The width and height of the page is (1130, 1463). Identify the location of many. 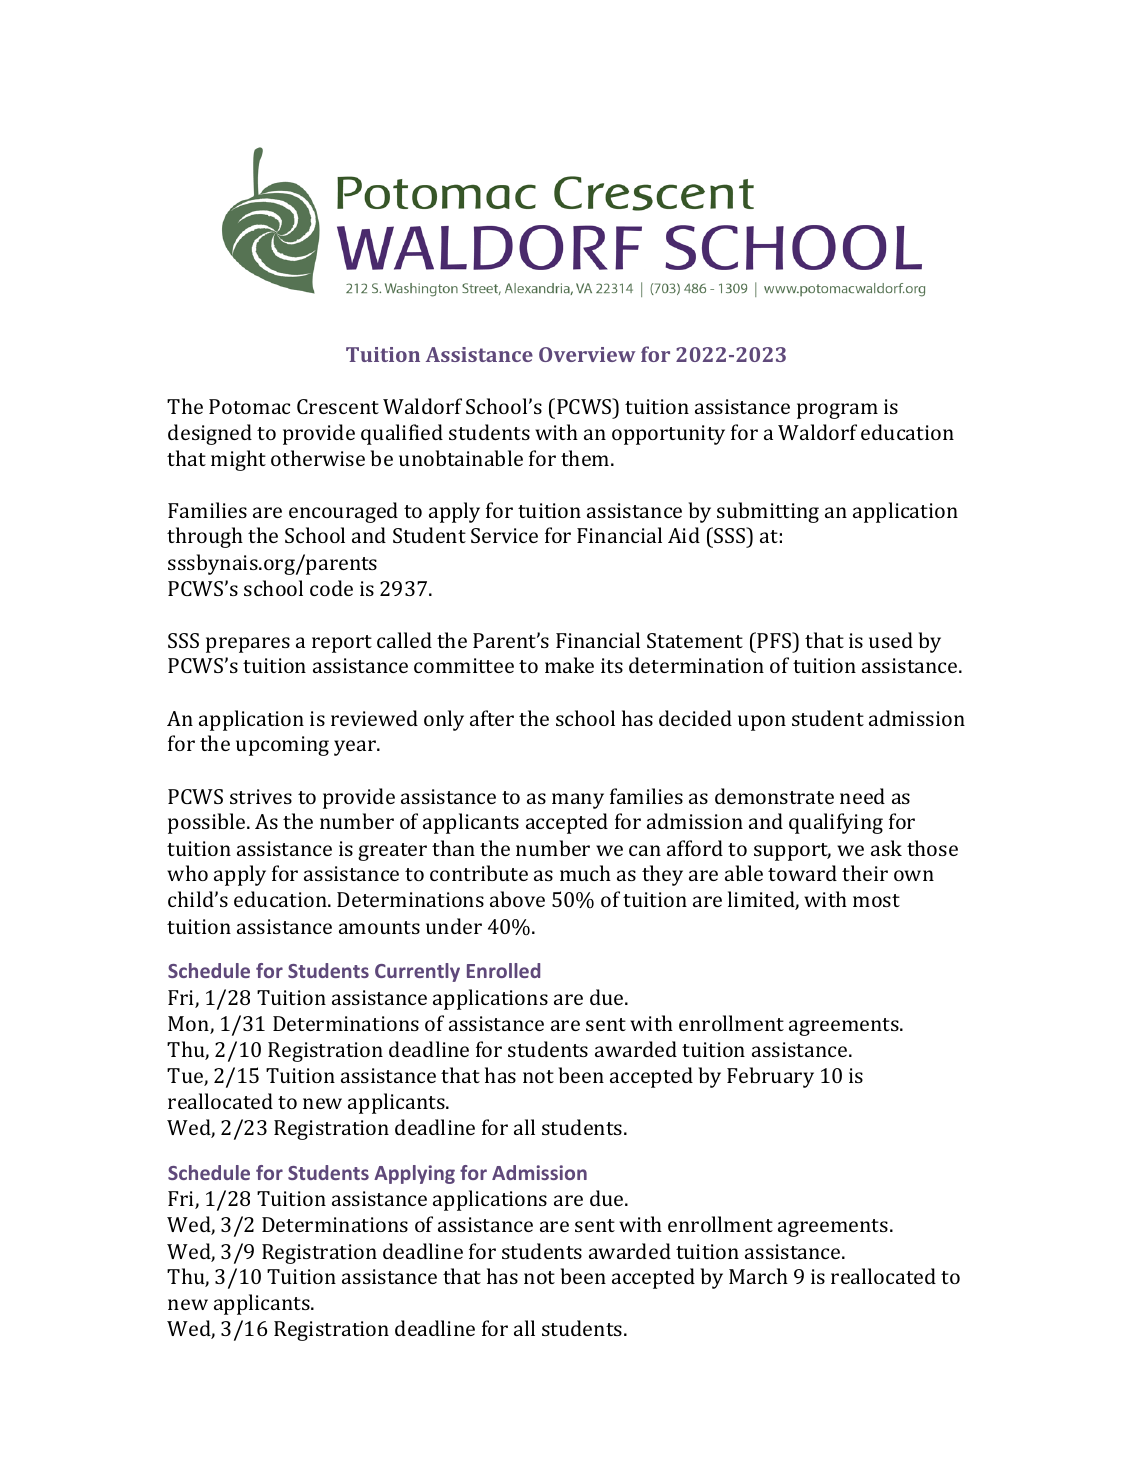
(578, 801).
